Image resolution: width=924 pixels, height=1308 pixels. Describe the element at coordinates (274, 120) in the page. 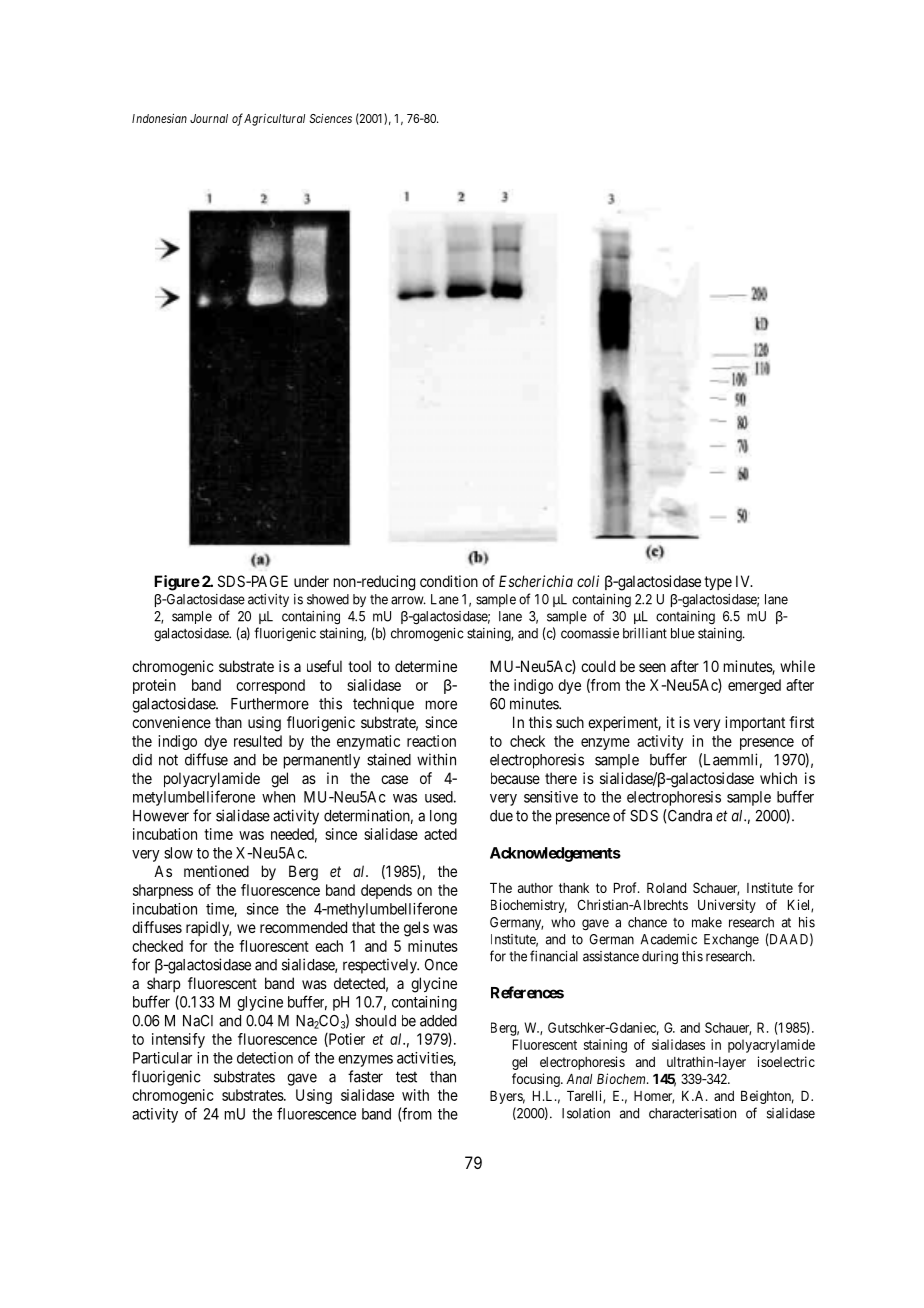

I see `Agricultural` at that location.
